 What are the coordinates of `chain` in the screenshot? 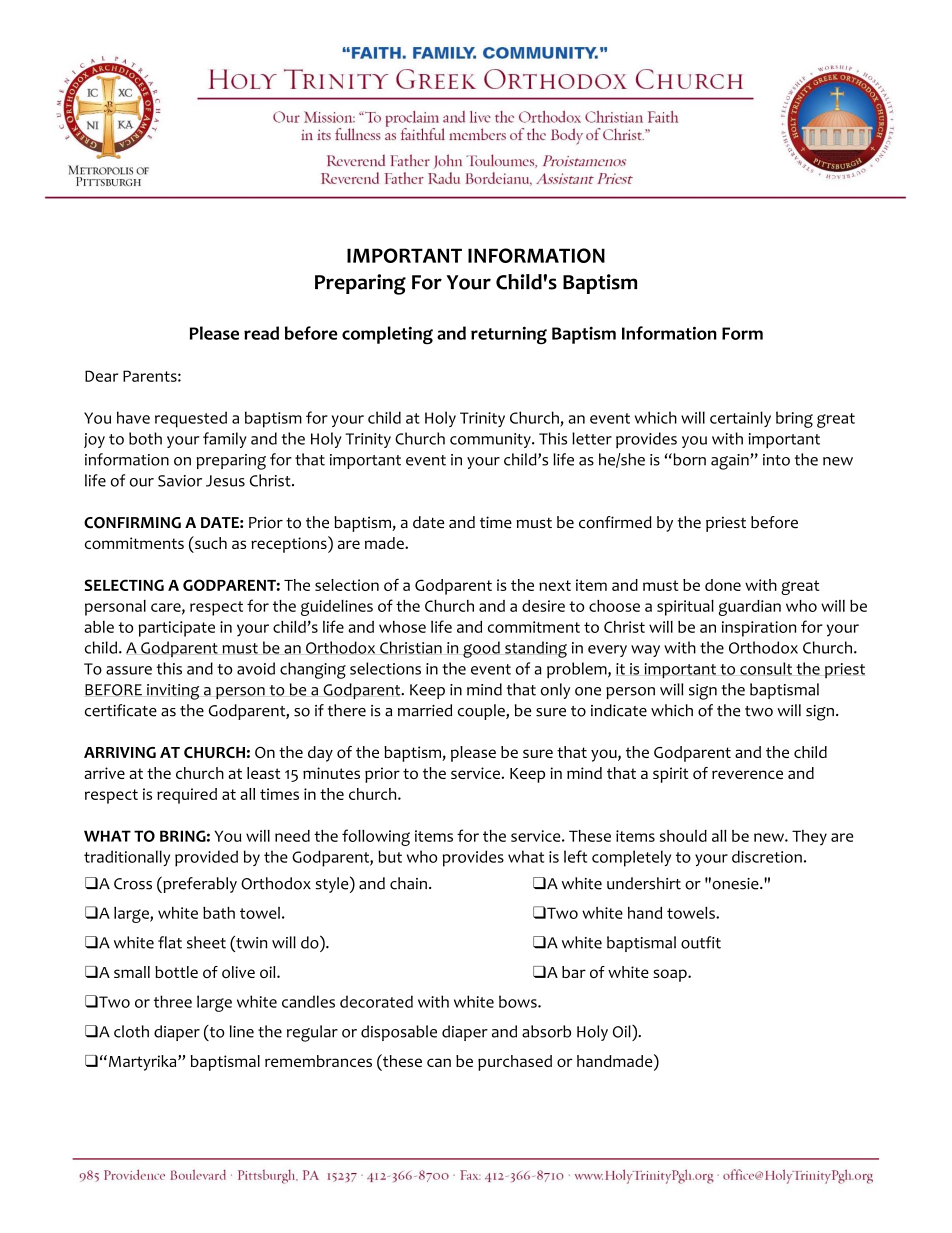 It's located at (408, 883).
